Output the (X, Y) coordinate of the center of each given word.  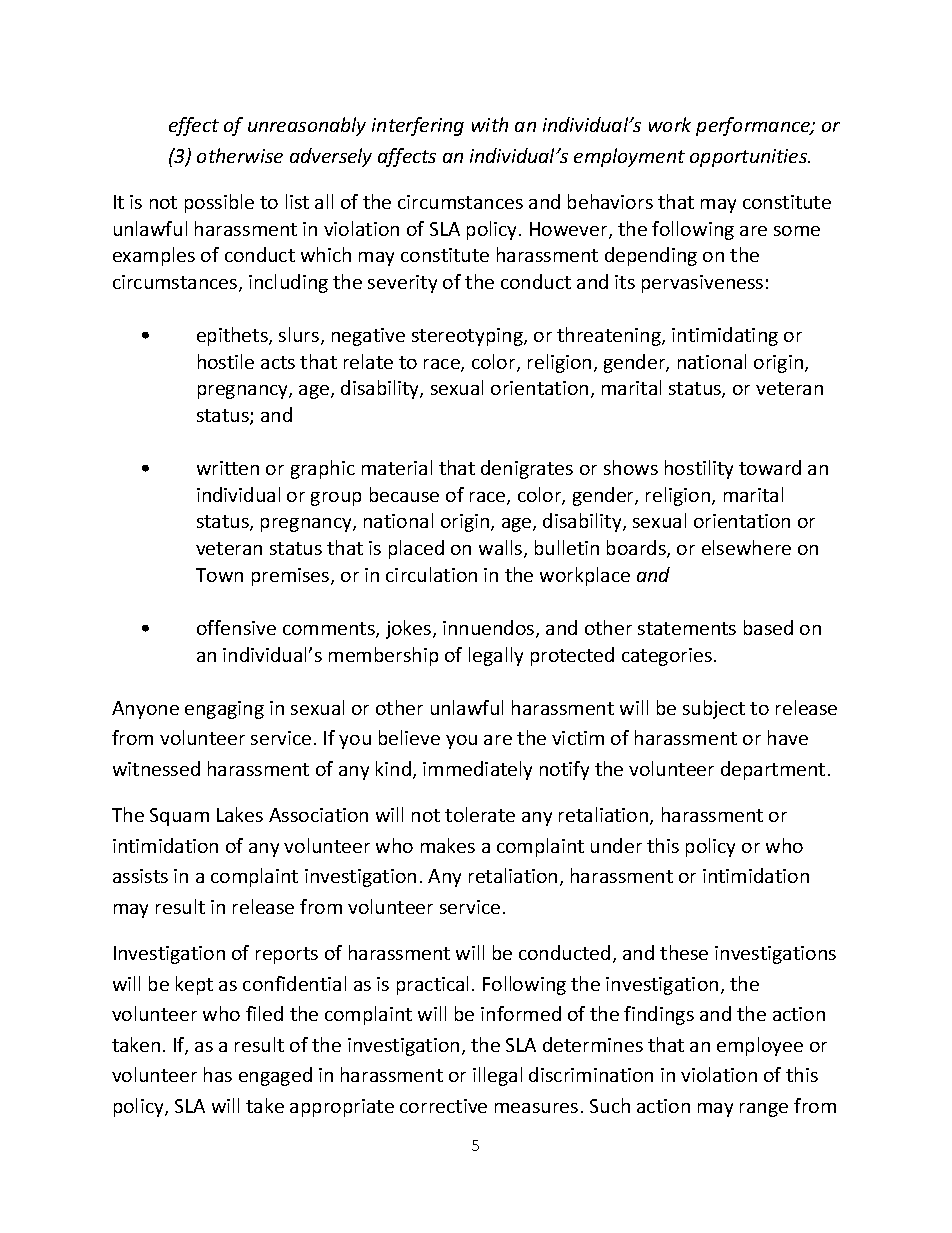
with (490, 124)
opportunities (750, 158)
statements (687, 628)
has (218, 1074)
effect (194, 126)
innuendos (490, 629)
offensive (236, 627)
